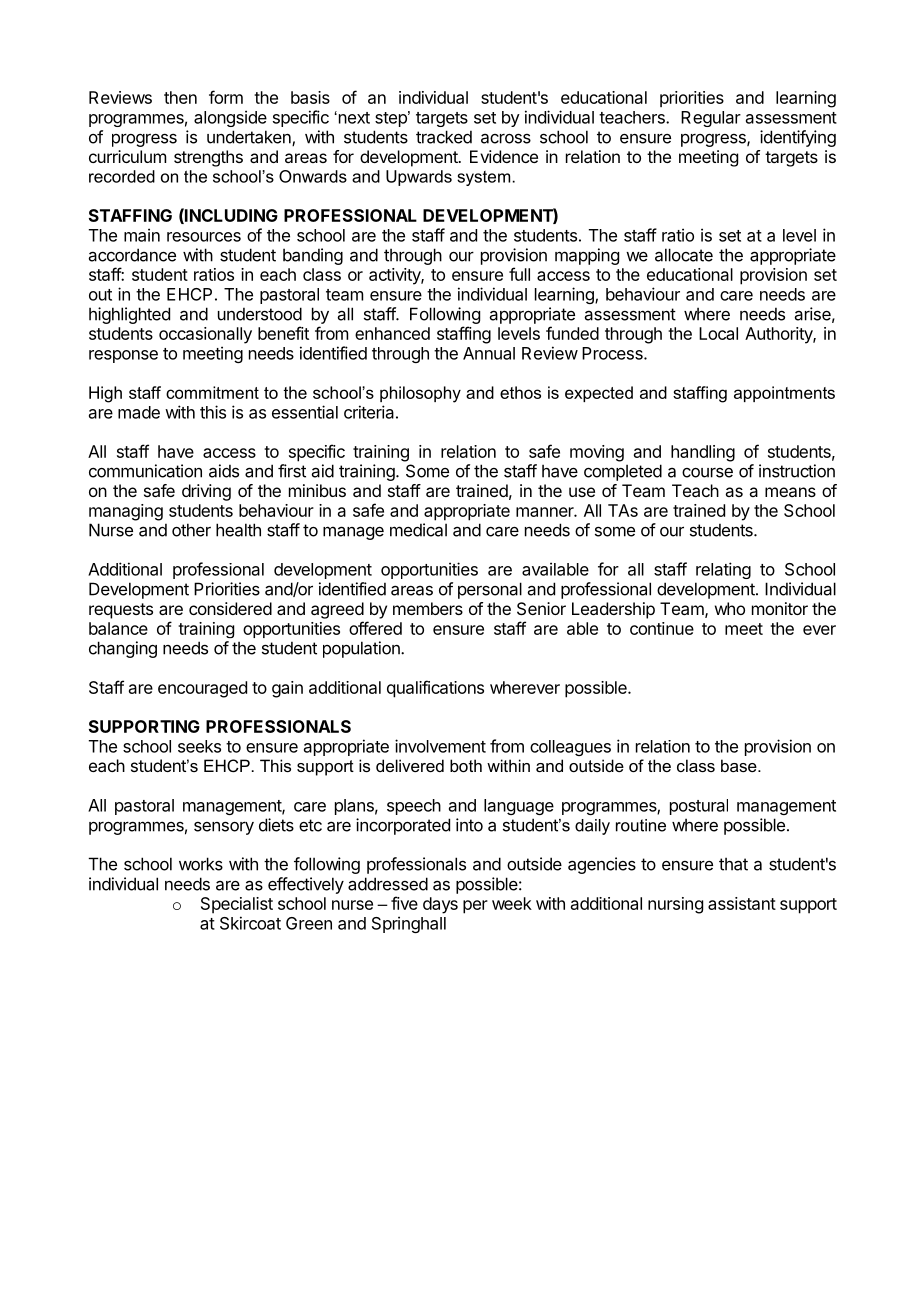 The width and height of the screenshot is (924, 1308). Describe the element at coordinates (418, 530) in the screenshot. I see `medical` at that location.
